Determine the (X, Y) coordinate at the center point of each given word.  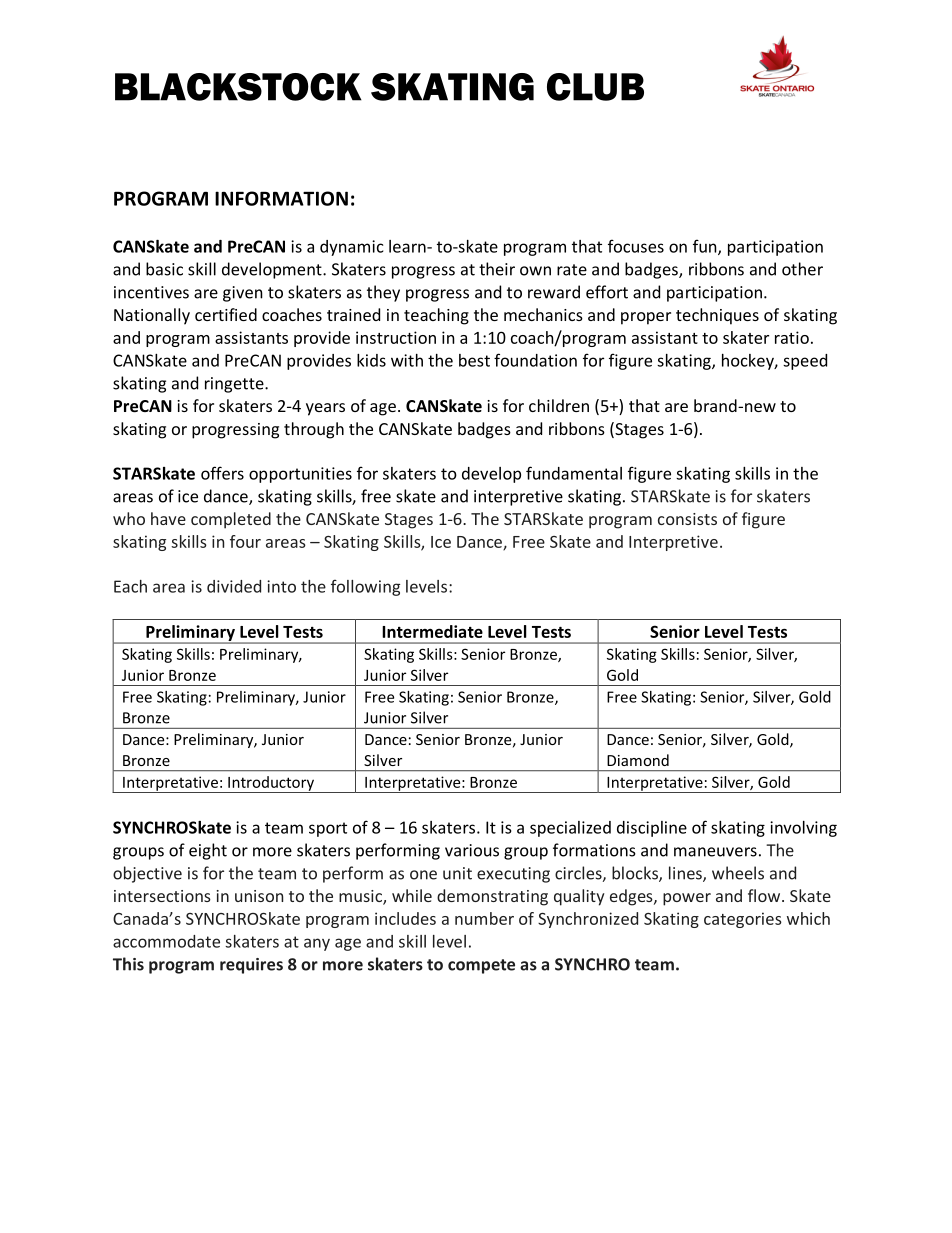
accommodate (166, 941)
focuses (636, 246)
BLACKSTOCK (238, 87)
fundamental (574, 473)
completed (231, 520)
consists (687, 519)
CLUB (595, 87)
